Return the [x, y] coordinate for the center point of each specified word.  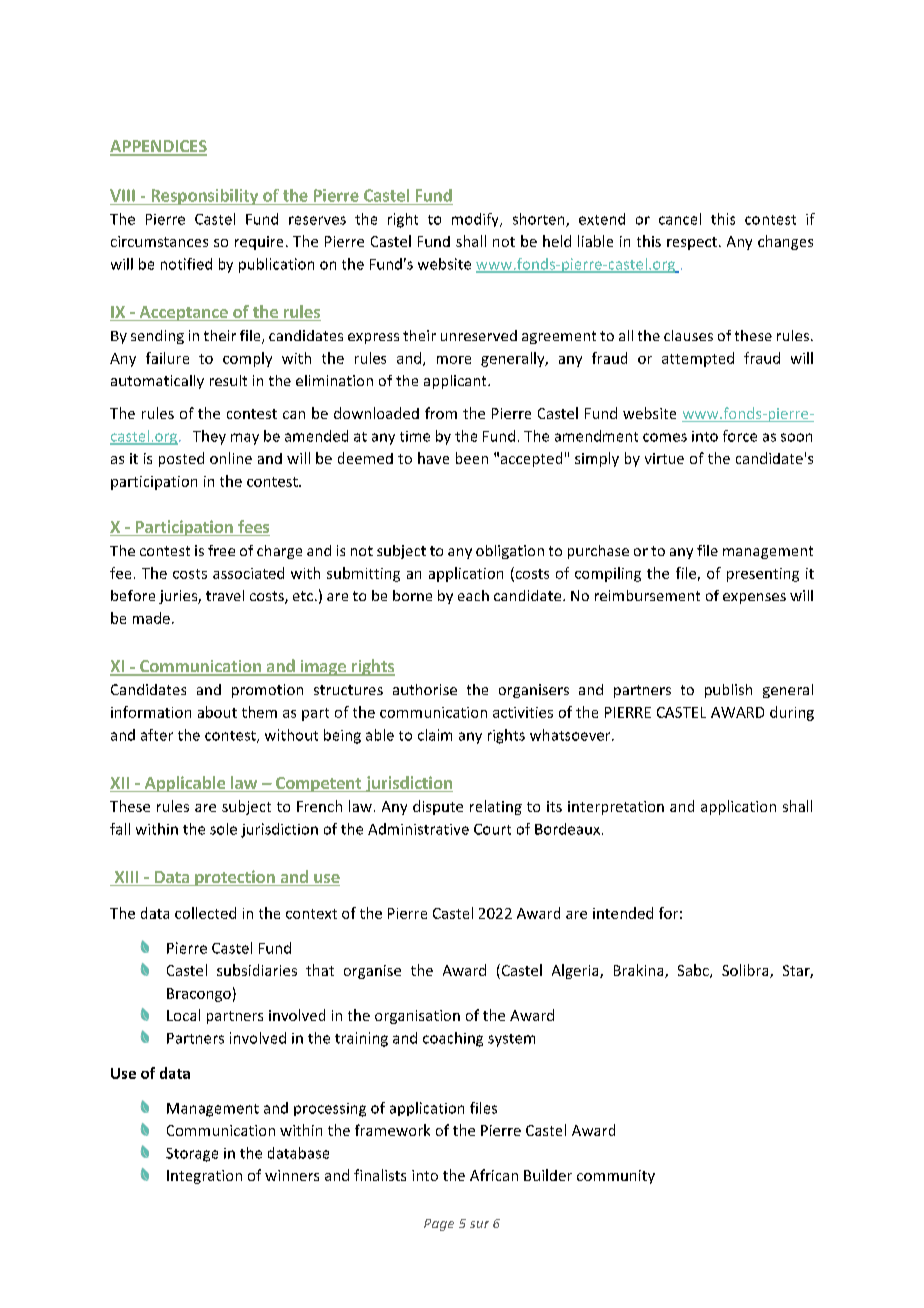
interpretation [616, 808]
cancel [680, 219]
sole [223, 829]
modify [476, 220]
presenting [763, 575]
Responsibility [205, 197]
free [221, 550]
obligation [510, 552]
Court [492, 829]
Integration [204, 1177]
